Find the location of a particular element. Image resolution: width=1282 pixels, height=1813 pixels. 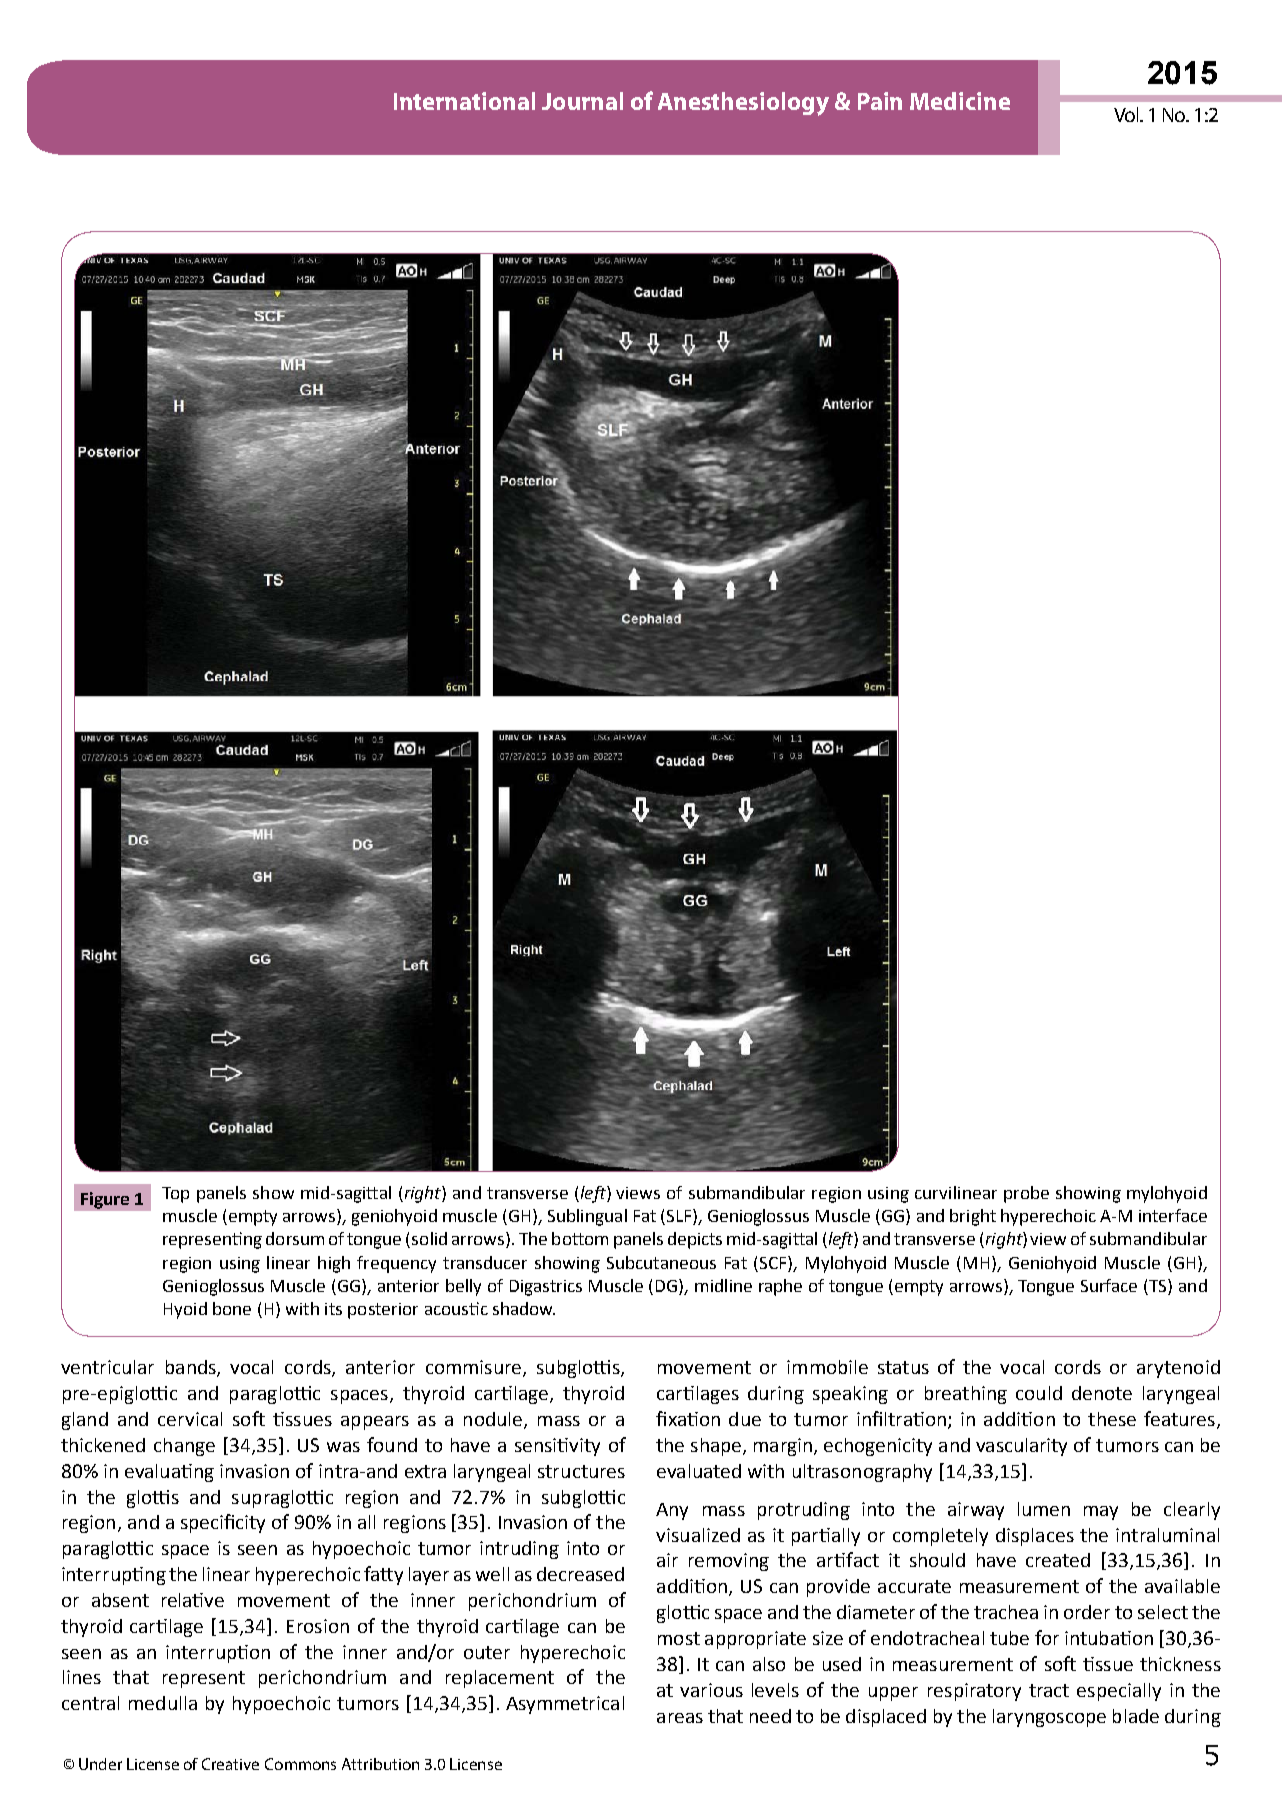

probe is located at coordinates (1026, 1194).
